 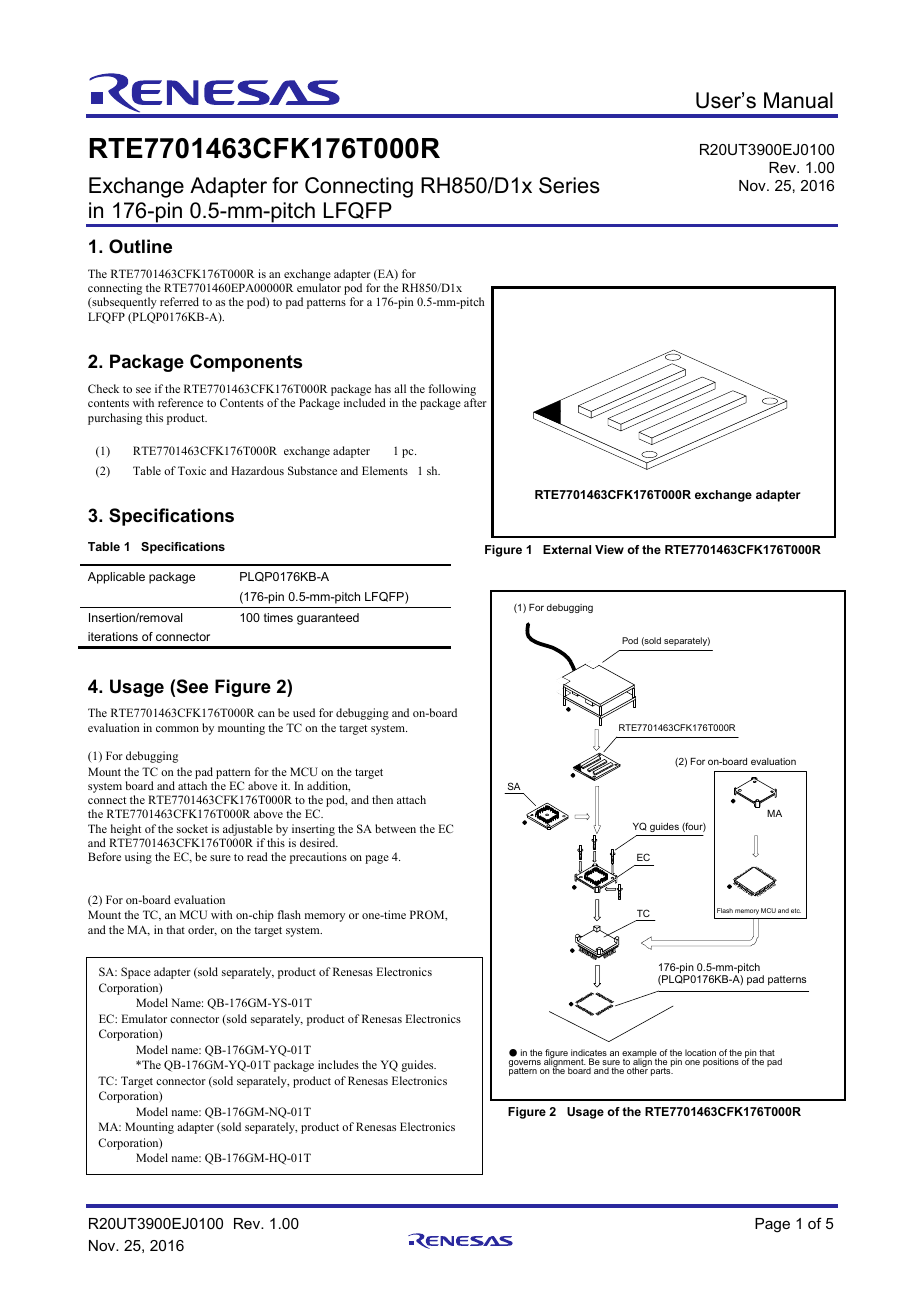 What do you see at coordinates (796, 910) in the image?
I see `etc` at bounding box center [796, 910].
